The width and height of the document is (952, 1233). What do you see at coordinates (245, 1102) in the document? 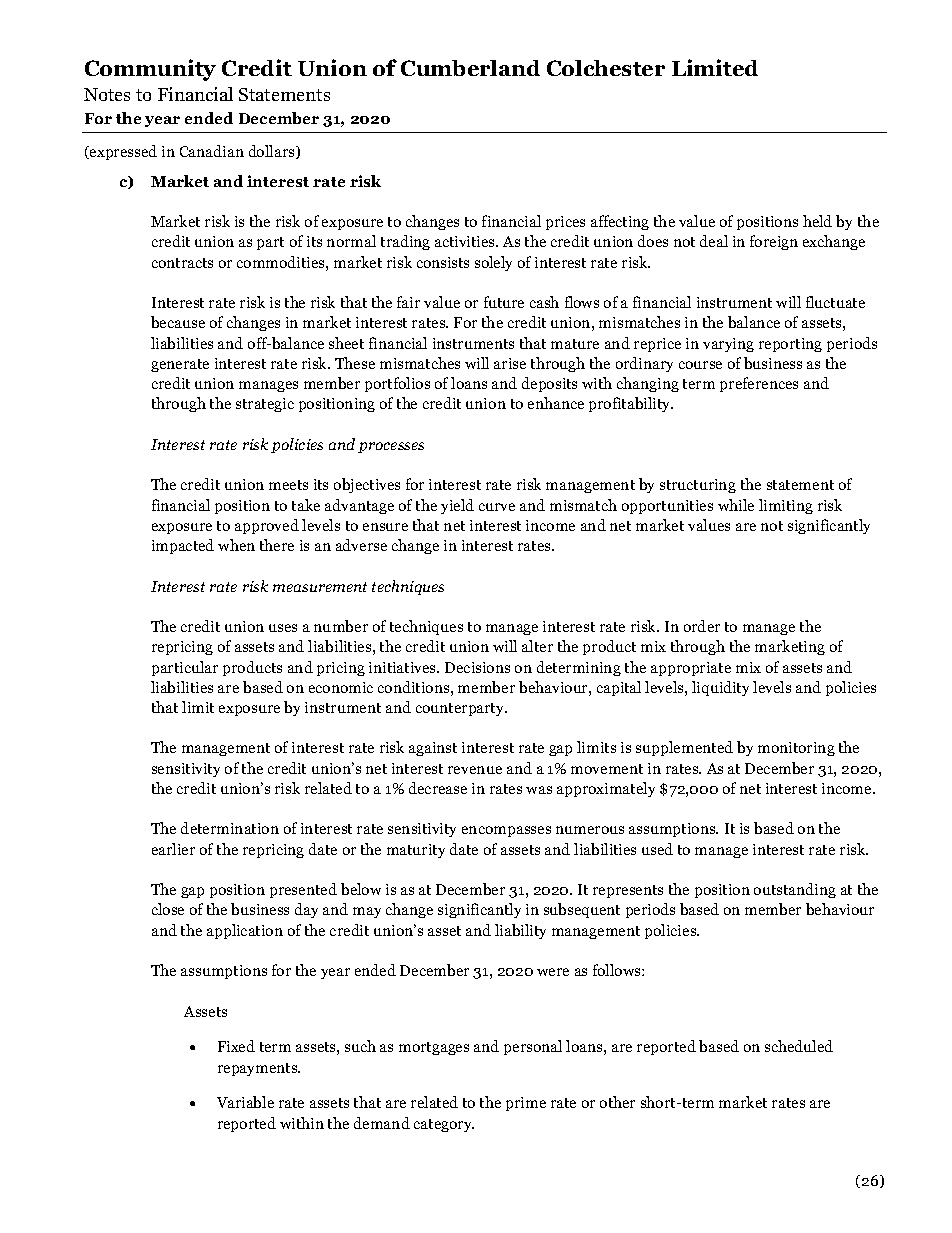
I see `Variable` at bounding box center [245, 1102].
